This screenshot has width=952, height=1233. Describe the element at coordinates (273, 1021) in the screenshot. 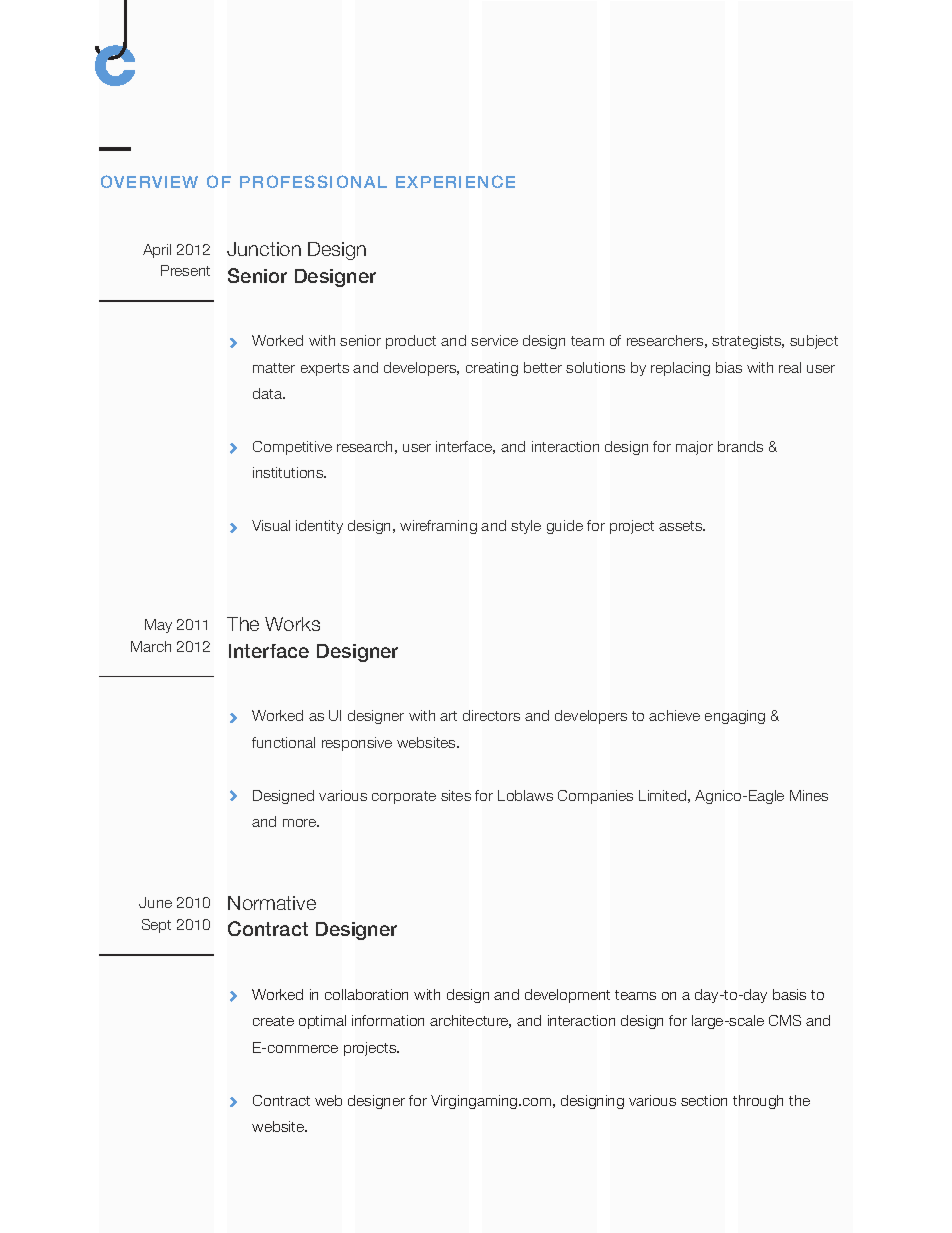

I see `create` at that location.
